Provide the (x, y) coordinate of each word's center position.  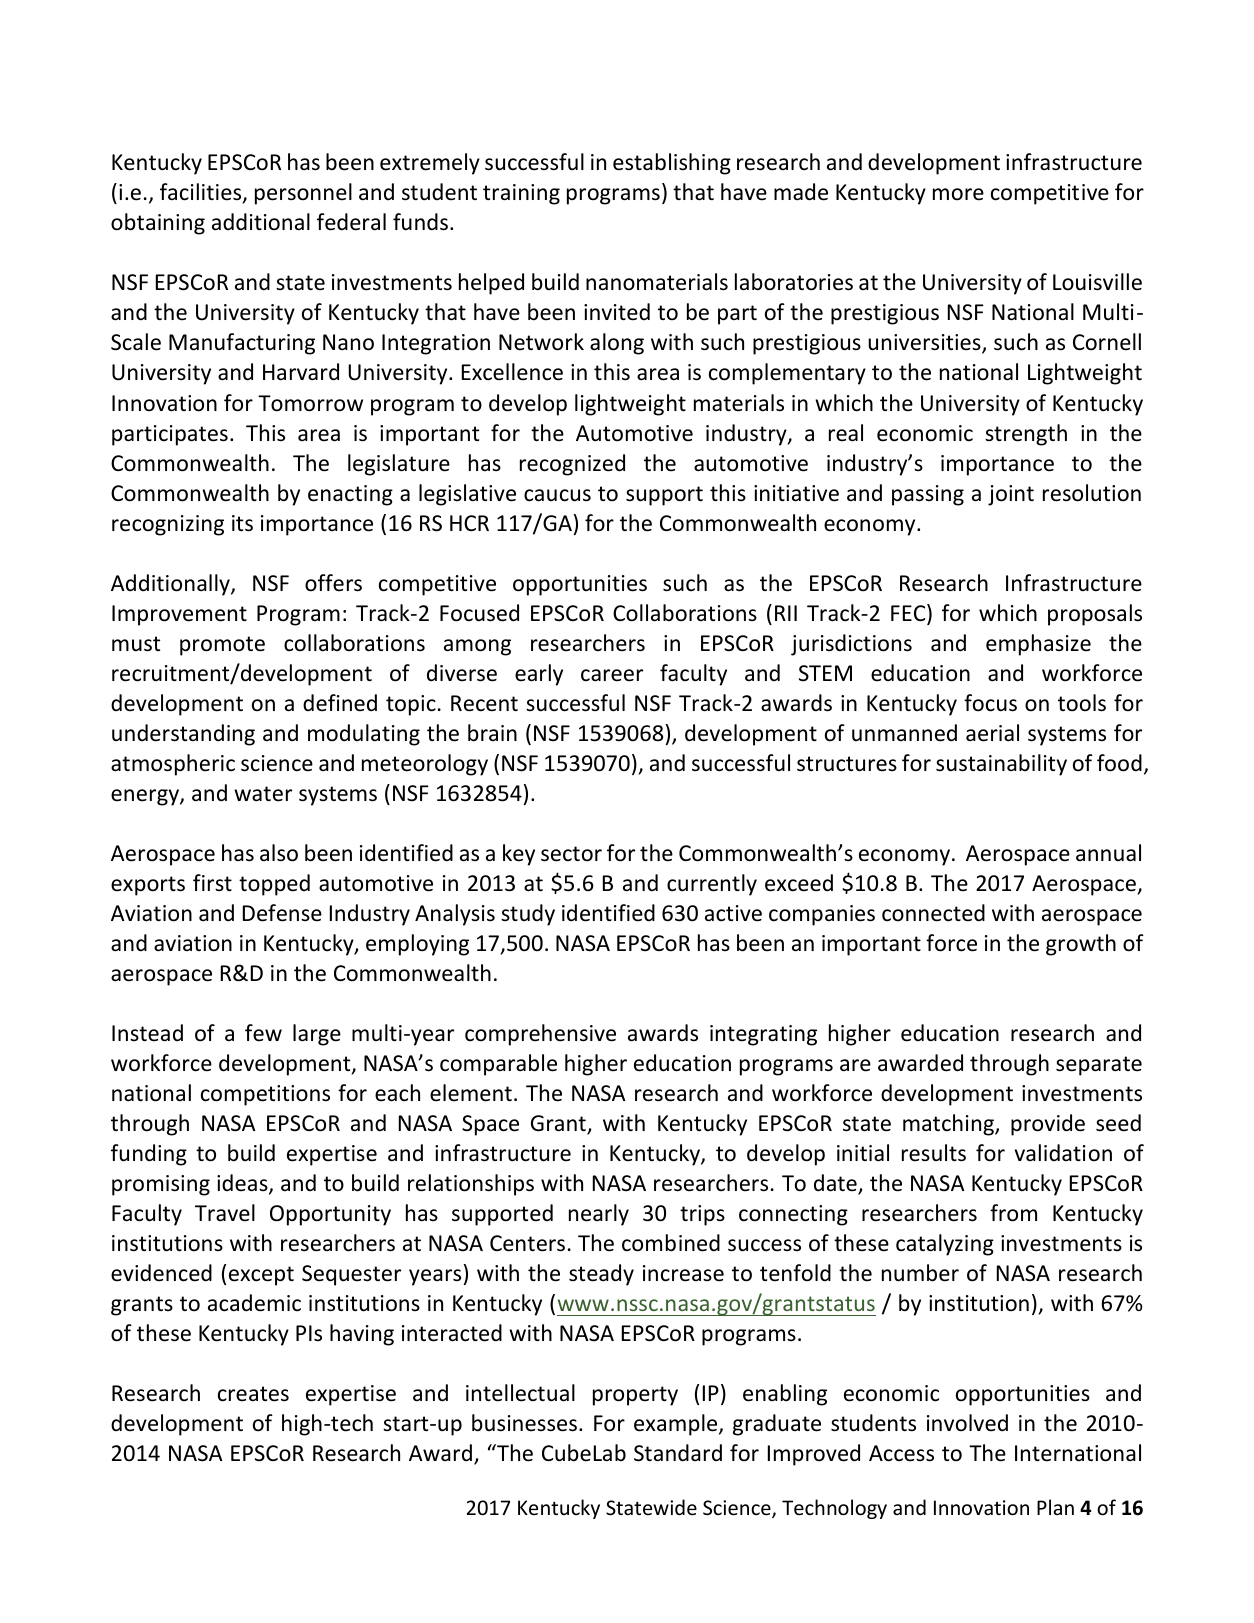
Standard (678, 1453)
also (279, 853)
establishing (672, 164)
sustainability (1001, 765)
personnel (303, 194)
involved (967, 1423)
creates (253, 1394)
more (958, 194)
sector (571, 854)
